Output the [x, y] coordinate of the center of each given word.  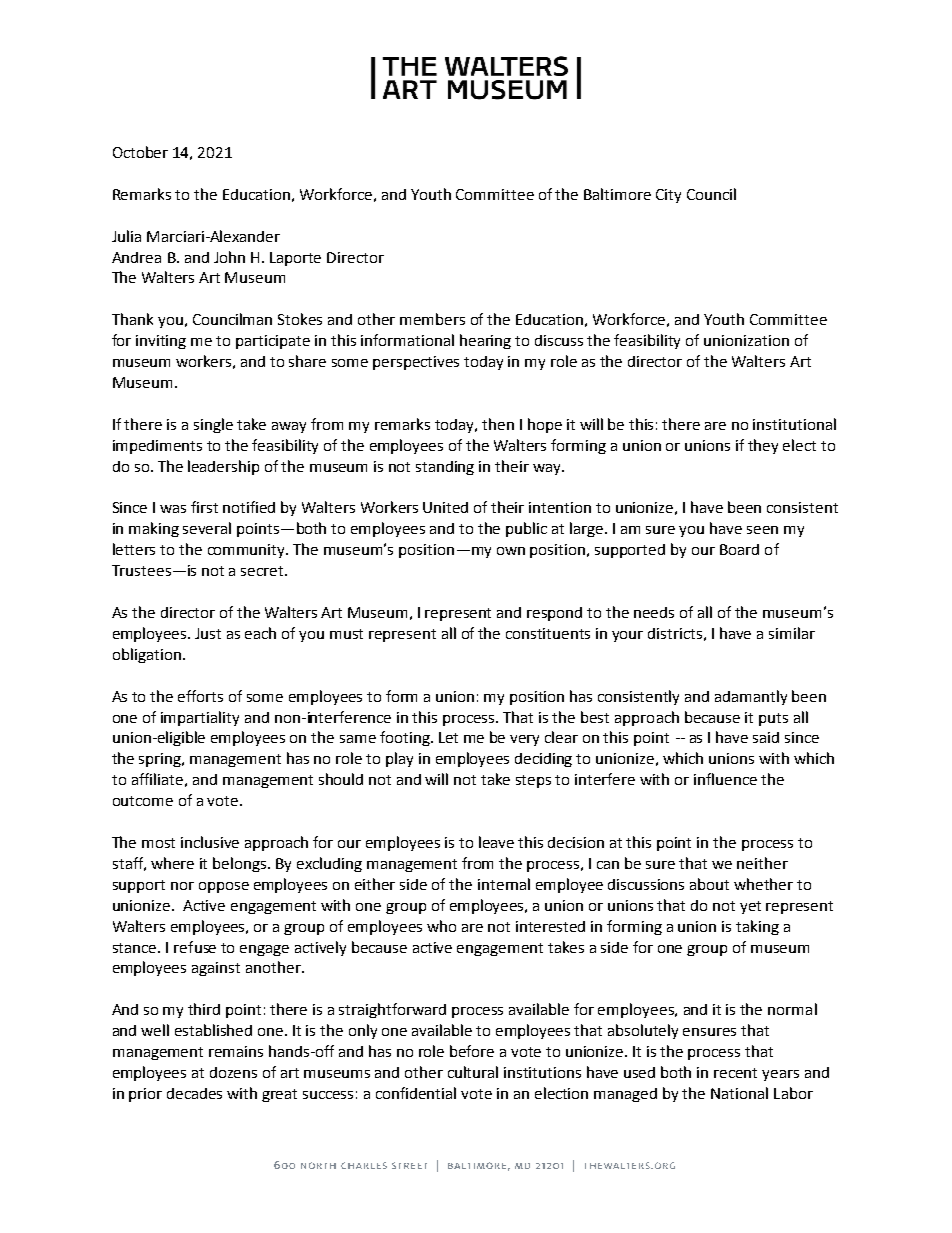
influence [725, 779]
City [668, 196]
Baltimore [617, 194]
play [399, 759]
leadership [223, 467]
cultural [473, 1072]
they [763, 446]
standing [445, 468]
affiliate [157, 779]
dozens [233, 1072]
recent [735, 1073]
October [140, 152]
